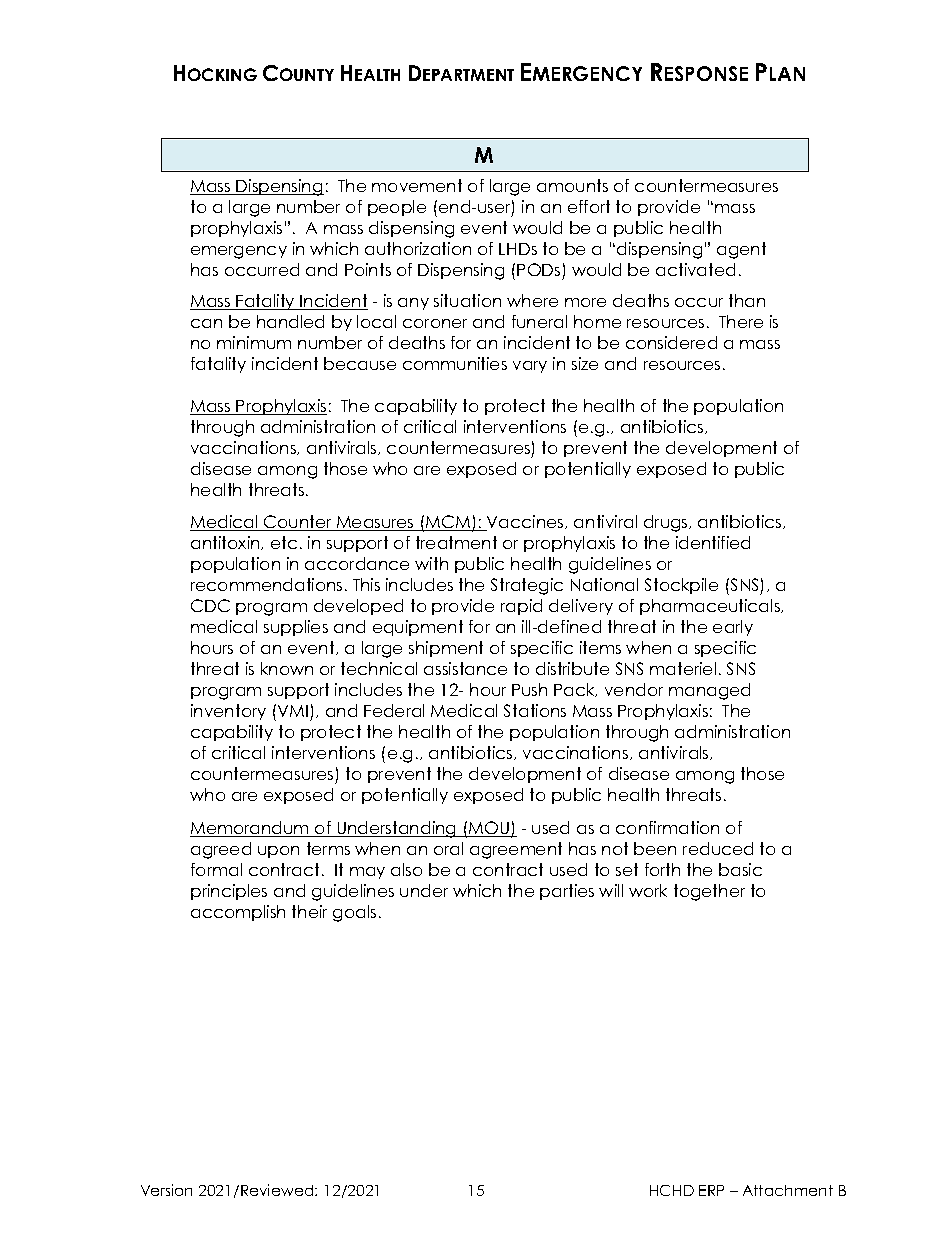  What do you see at coordinates (166, 1190) in the document?
I see `Version` at bounding box center [166, 1190].
